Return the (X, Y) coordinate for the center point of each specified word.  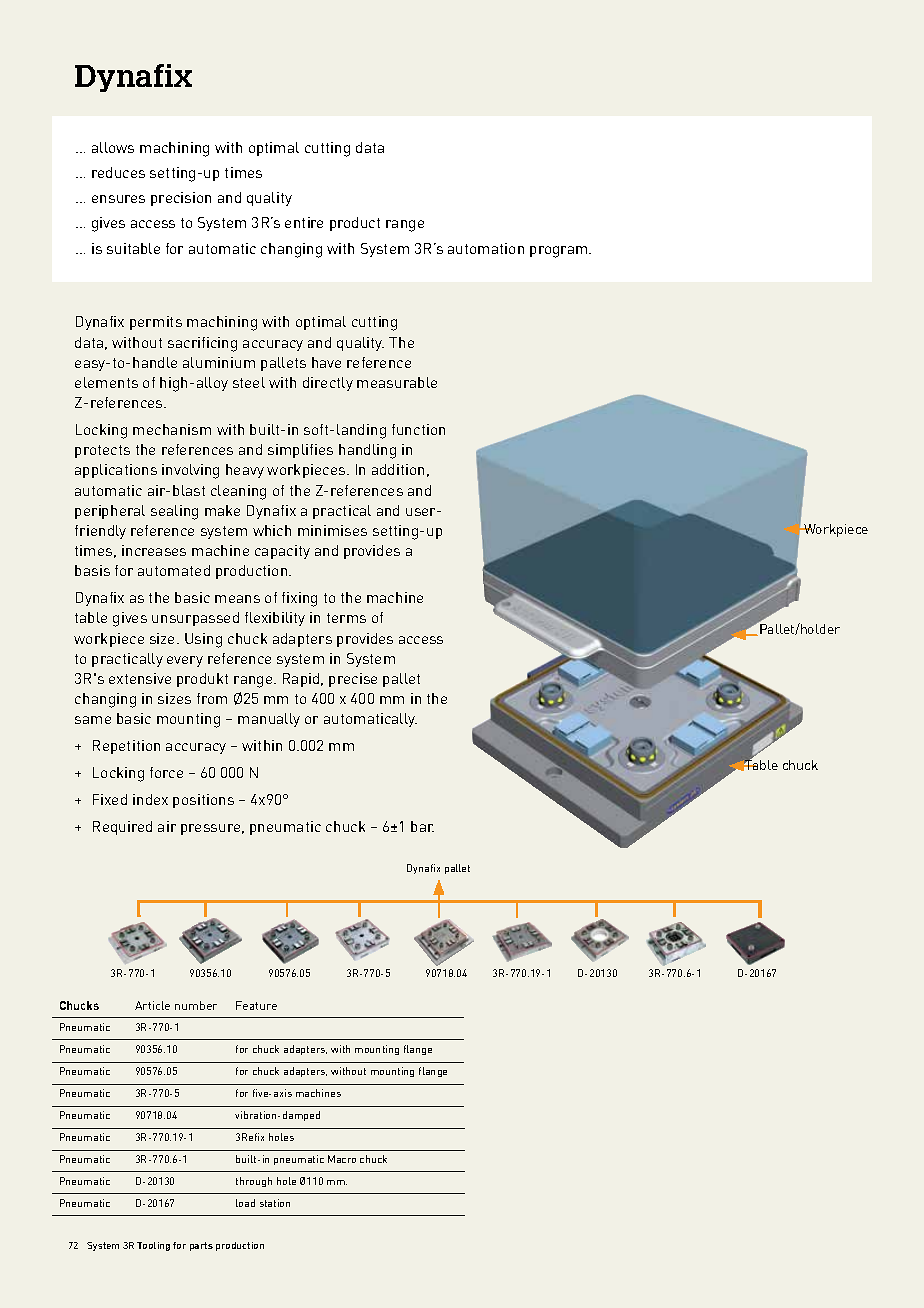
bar (422, 826)
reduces (118, 172)
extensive (140, 678)
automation (486, 248)
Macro (342, 1159)
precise (353, 680)
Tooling (153, 1246)
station (275, 1203)
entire (304, 222)
